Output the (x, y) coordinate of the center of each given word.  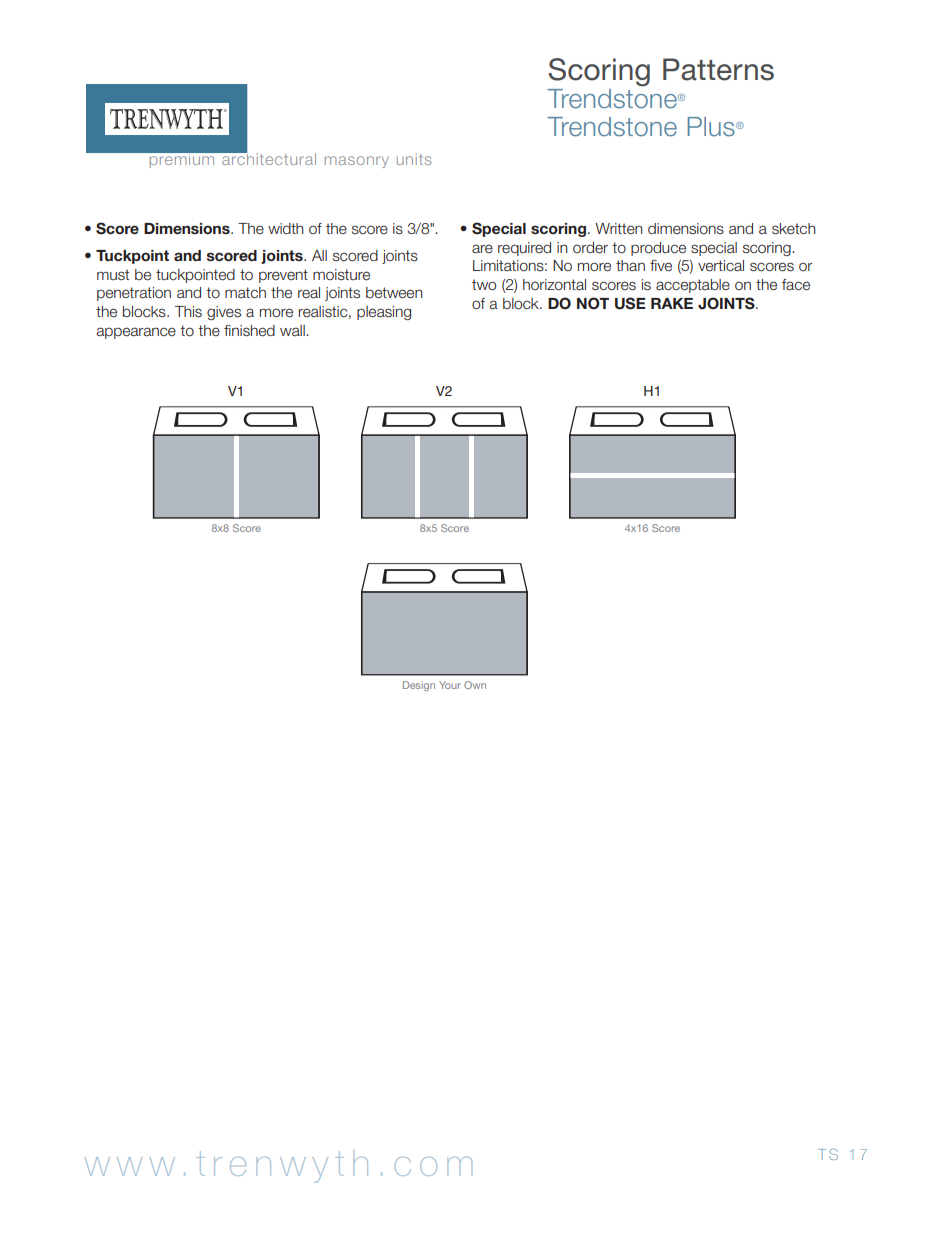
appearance (136, 333)
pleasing (384, 313)
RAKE (672, 303)
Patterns (718, 69)
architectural (268, 158)
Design (419, 686)
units (414, 159)
